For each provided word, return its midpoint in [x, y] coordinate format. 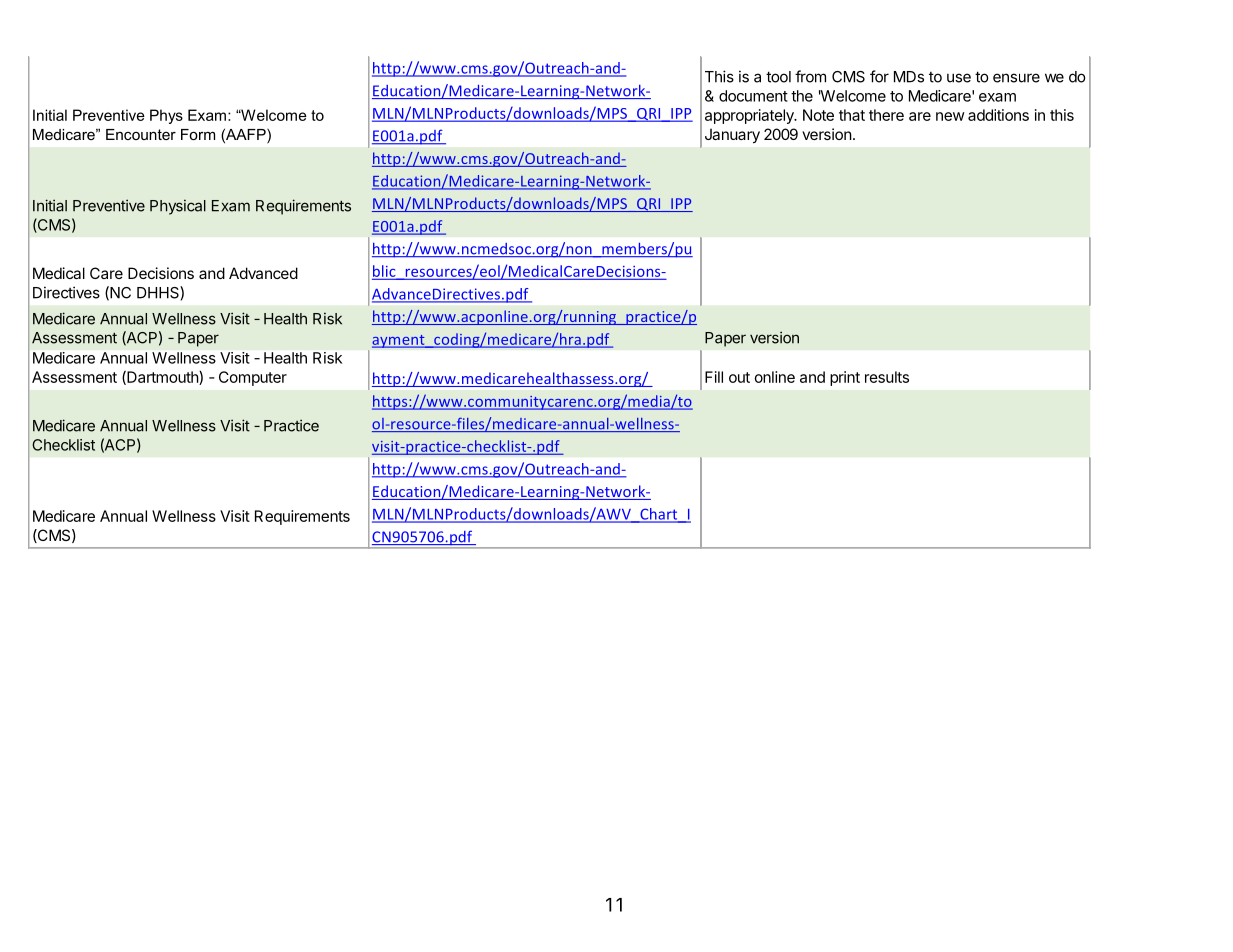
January [732, 135]
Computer [253, 378]
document [753, 96]
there [886, 115]
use [959, 78]
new [950, 116]
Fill [714, 377]
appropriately [750, 116]
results [887, 377]
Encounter [141, 134]
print [845, 378]
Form [198, 134]
